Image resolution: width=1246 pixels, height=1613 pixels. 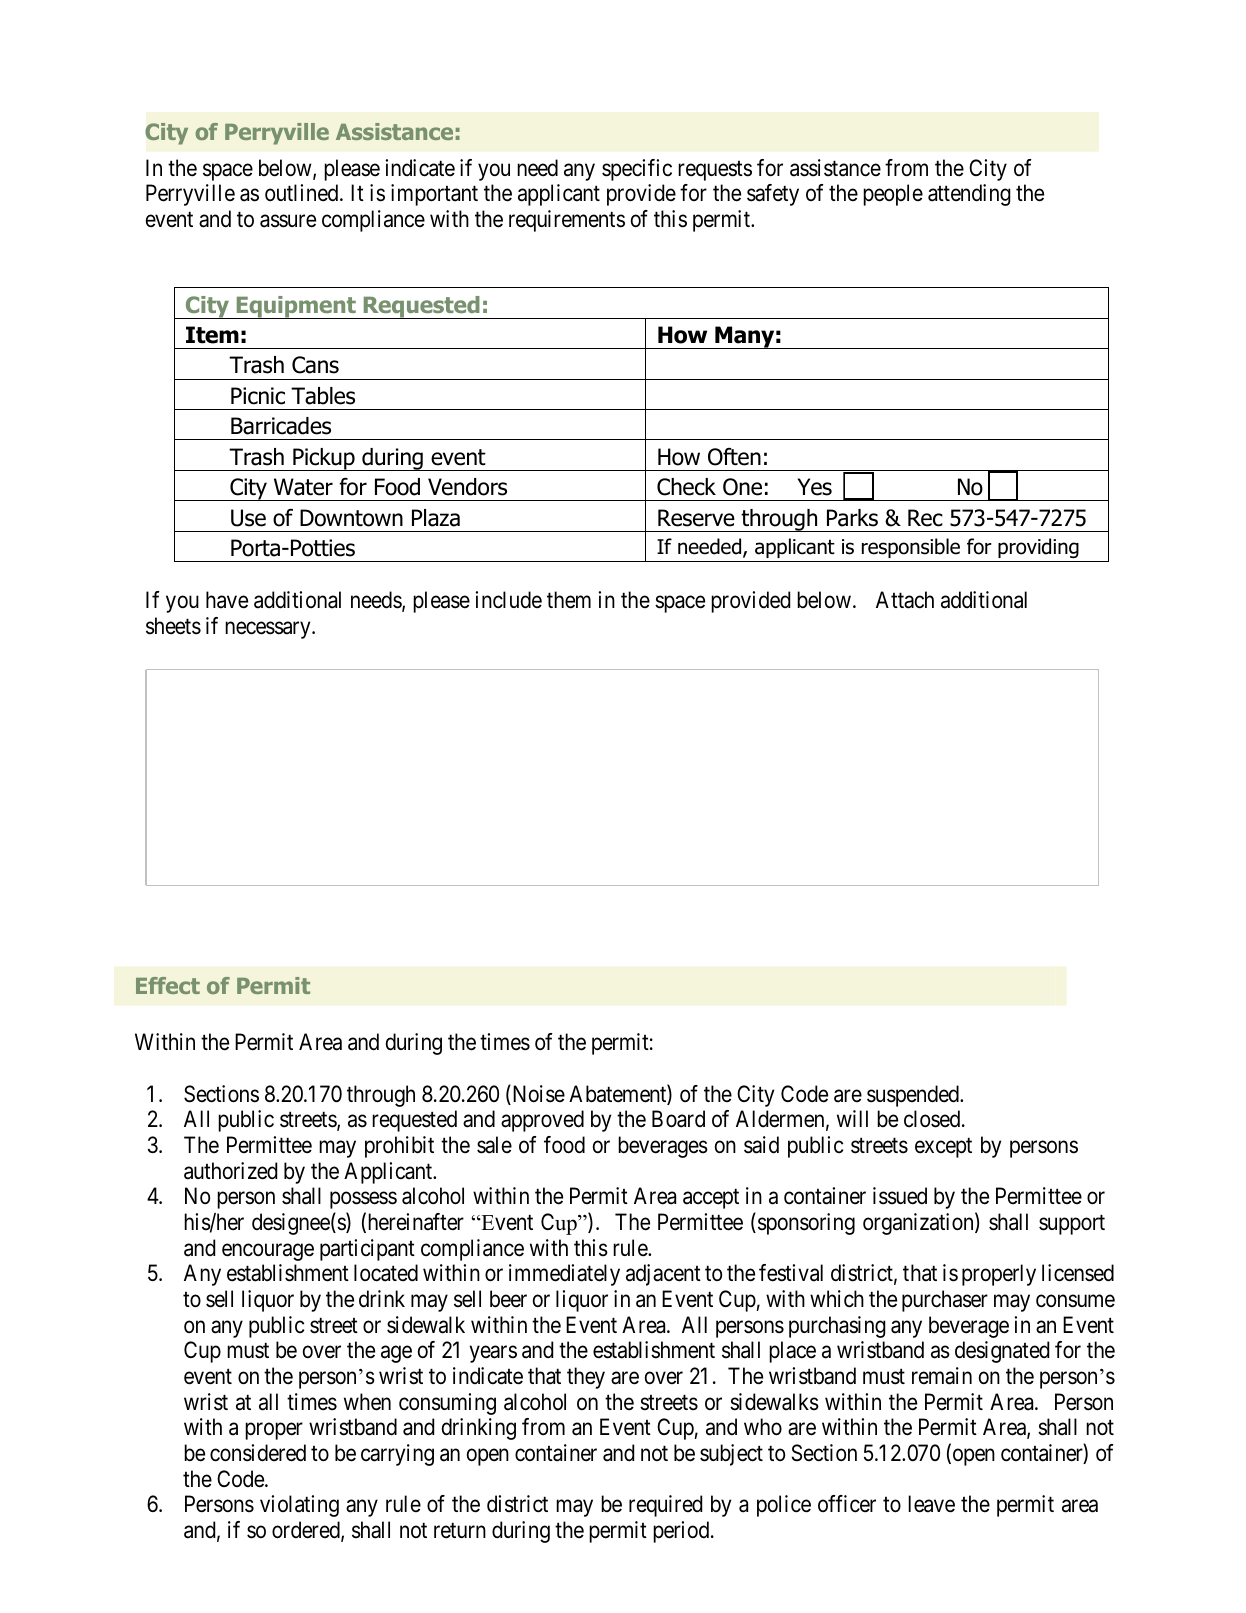 I want to click on violating, so click(x=299, y=1506).
